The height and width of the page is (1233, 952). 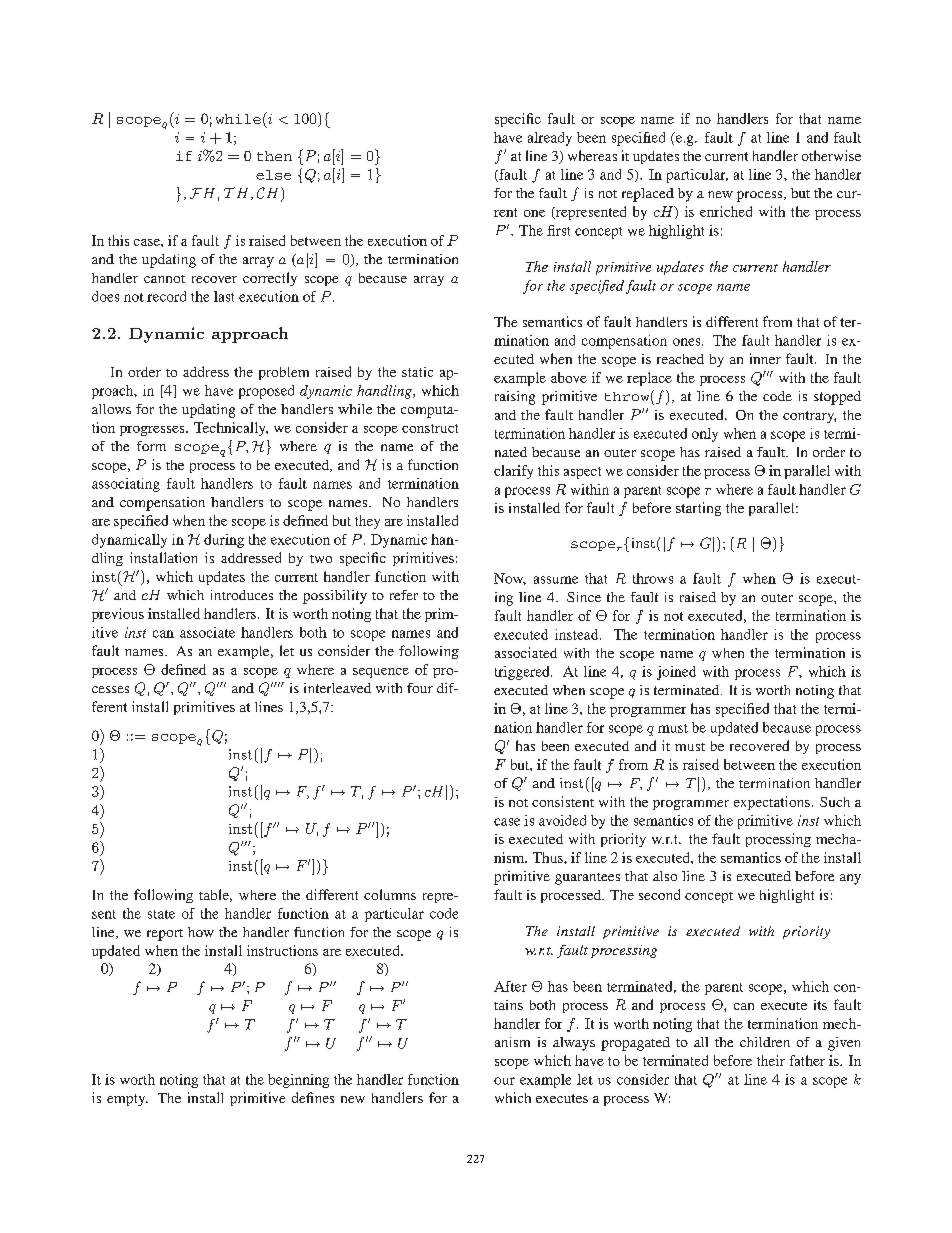 I want to click on four, so click(x=420, y=688).
